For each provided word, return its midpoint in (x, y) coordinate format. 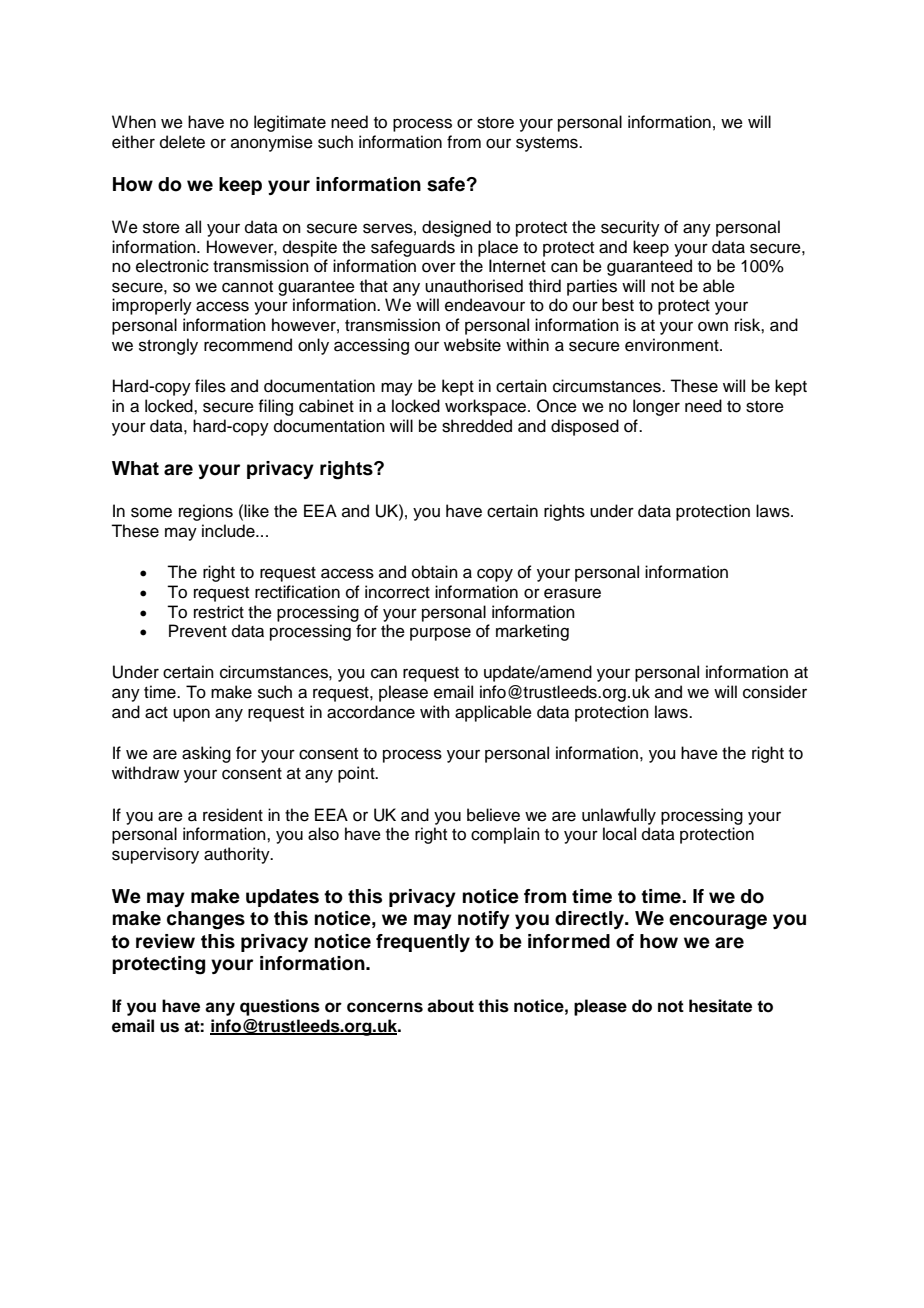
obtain (435, 572)
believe (493, 815)
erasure (572, 593)
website (472, 345)
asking (206, 754)
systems (548, 144)
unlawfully (619, 816)
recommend (248, 345)
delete (182, 142)
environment (673, 345)
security (630, 228)
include (229, 531)
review (165, 941)
